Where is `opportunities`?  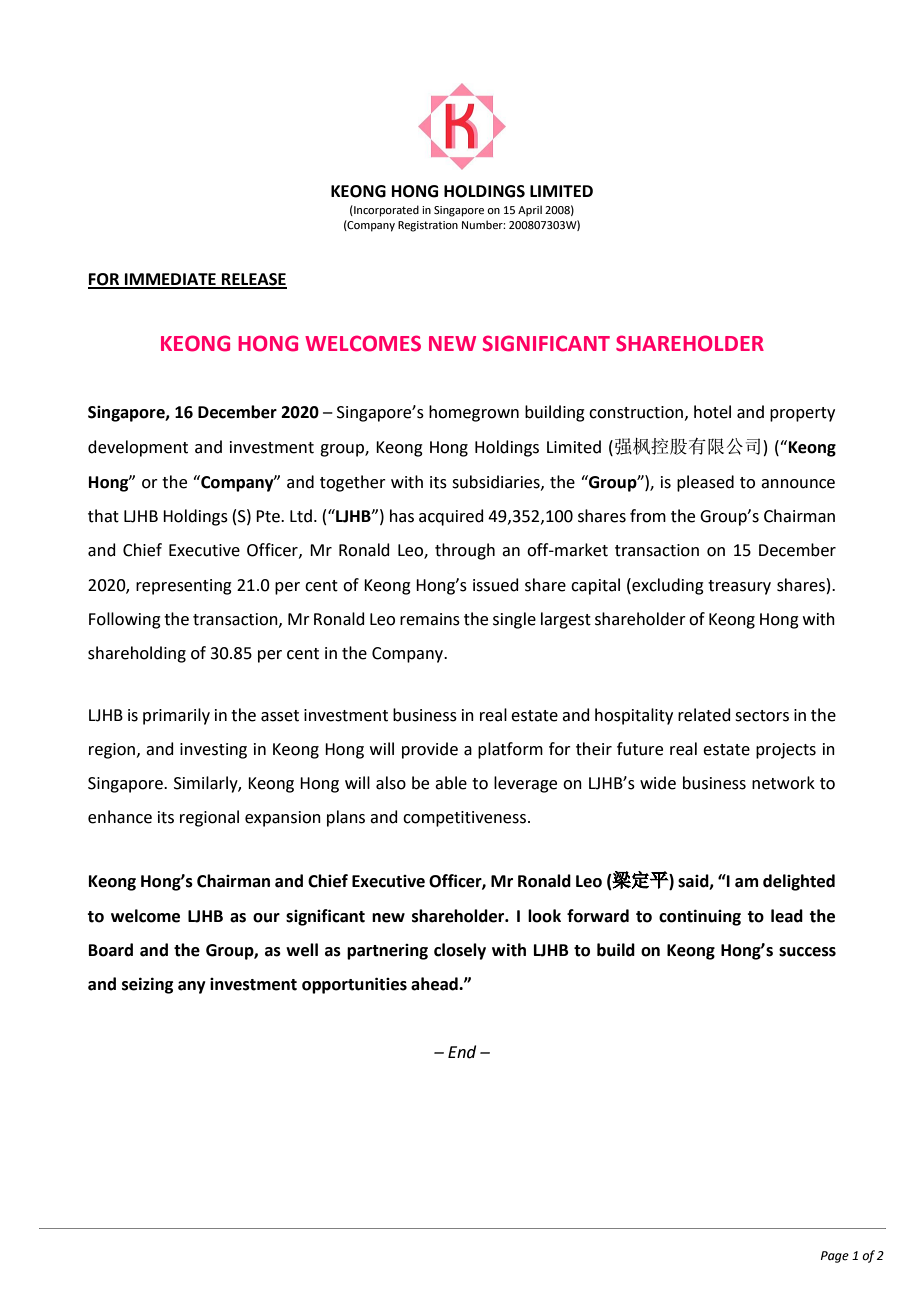 opportunities is located at coordinates (354, 985).
